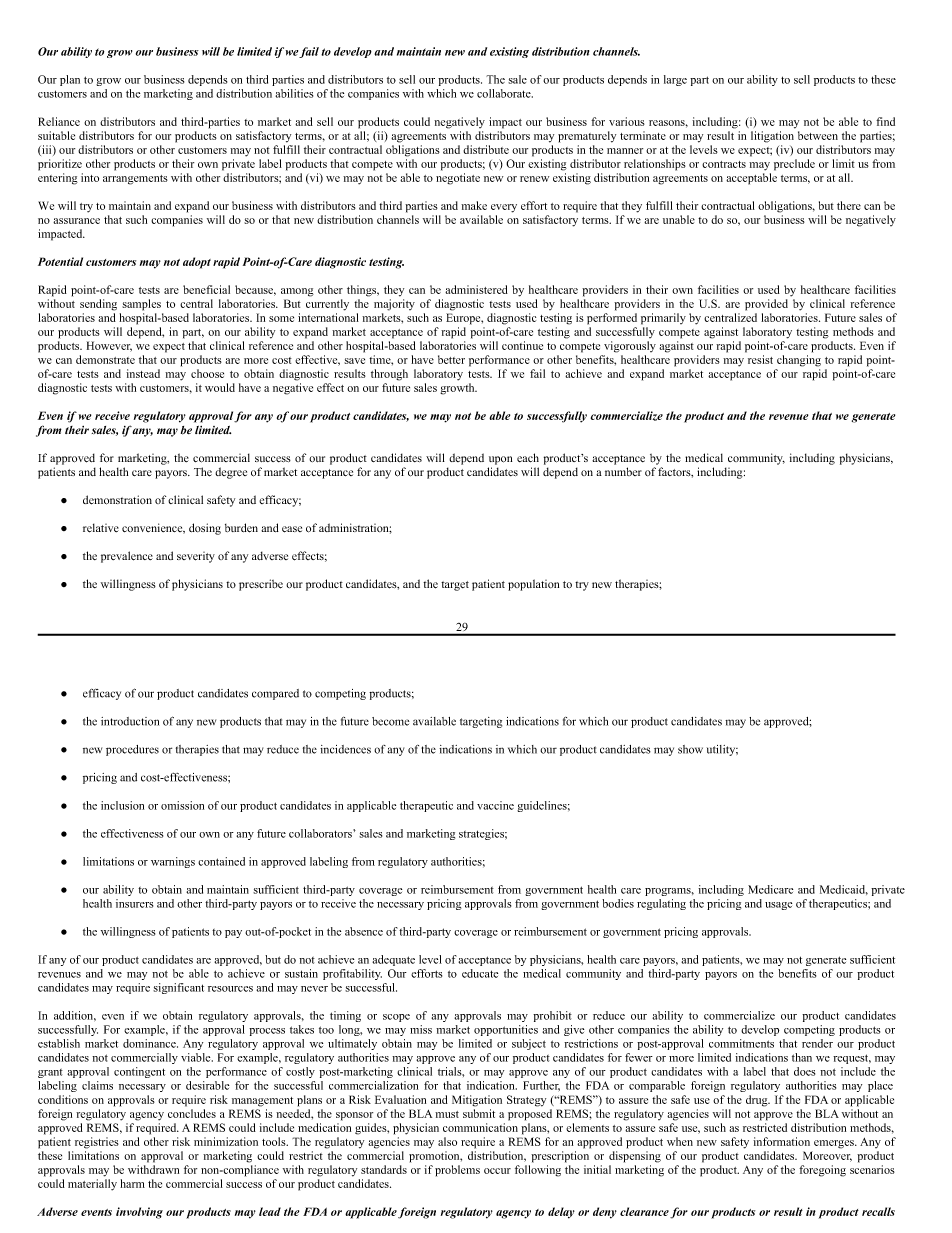 The image size is (952, 1233). What do you see at coordinates (772, 137) in the page?
I see `litigation` at bounding box center [772, 137].
